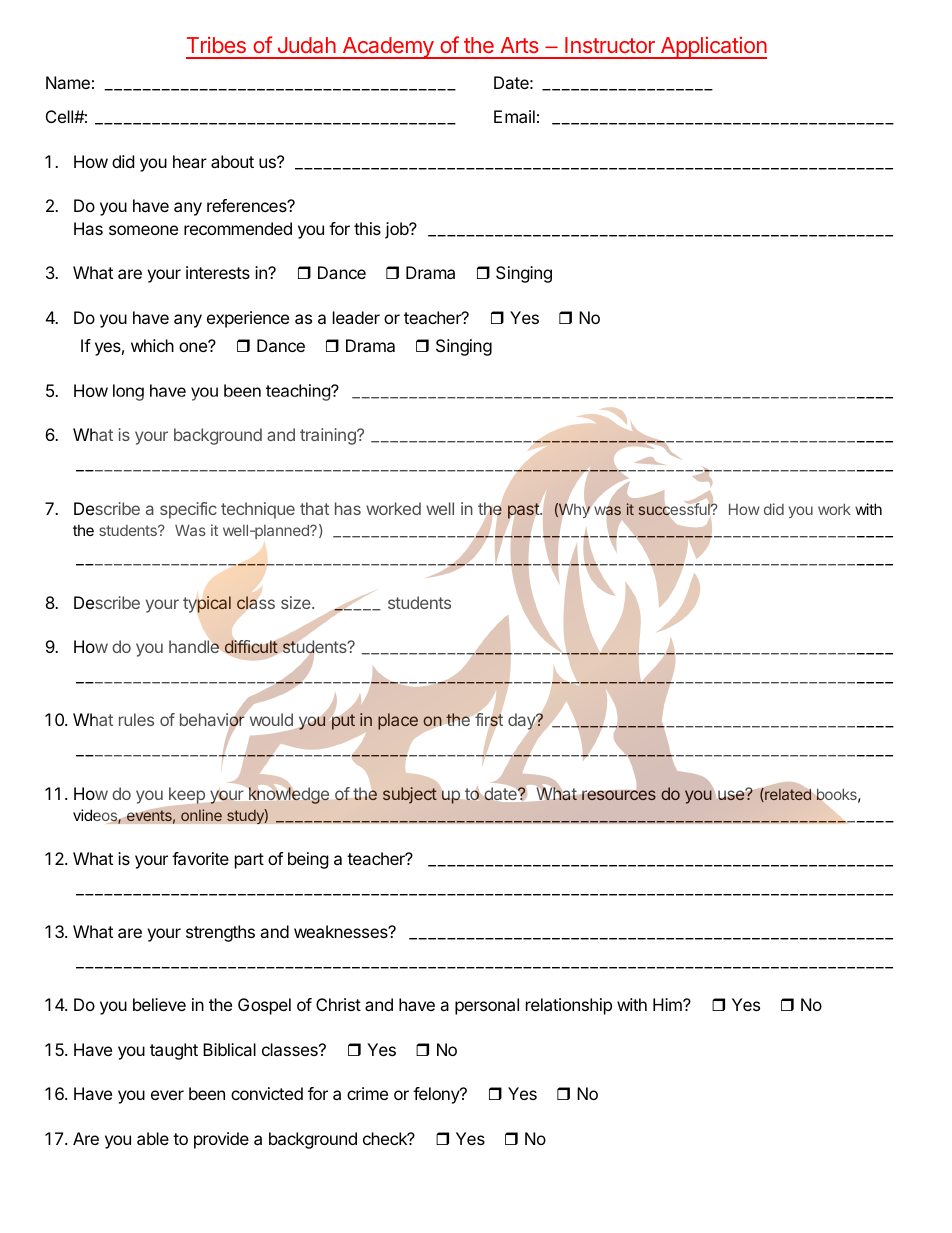 This image has width=952, height=1233. I want to click on Application, so click(712, 48).
